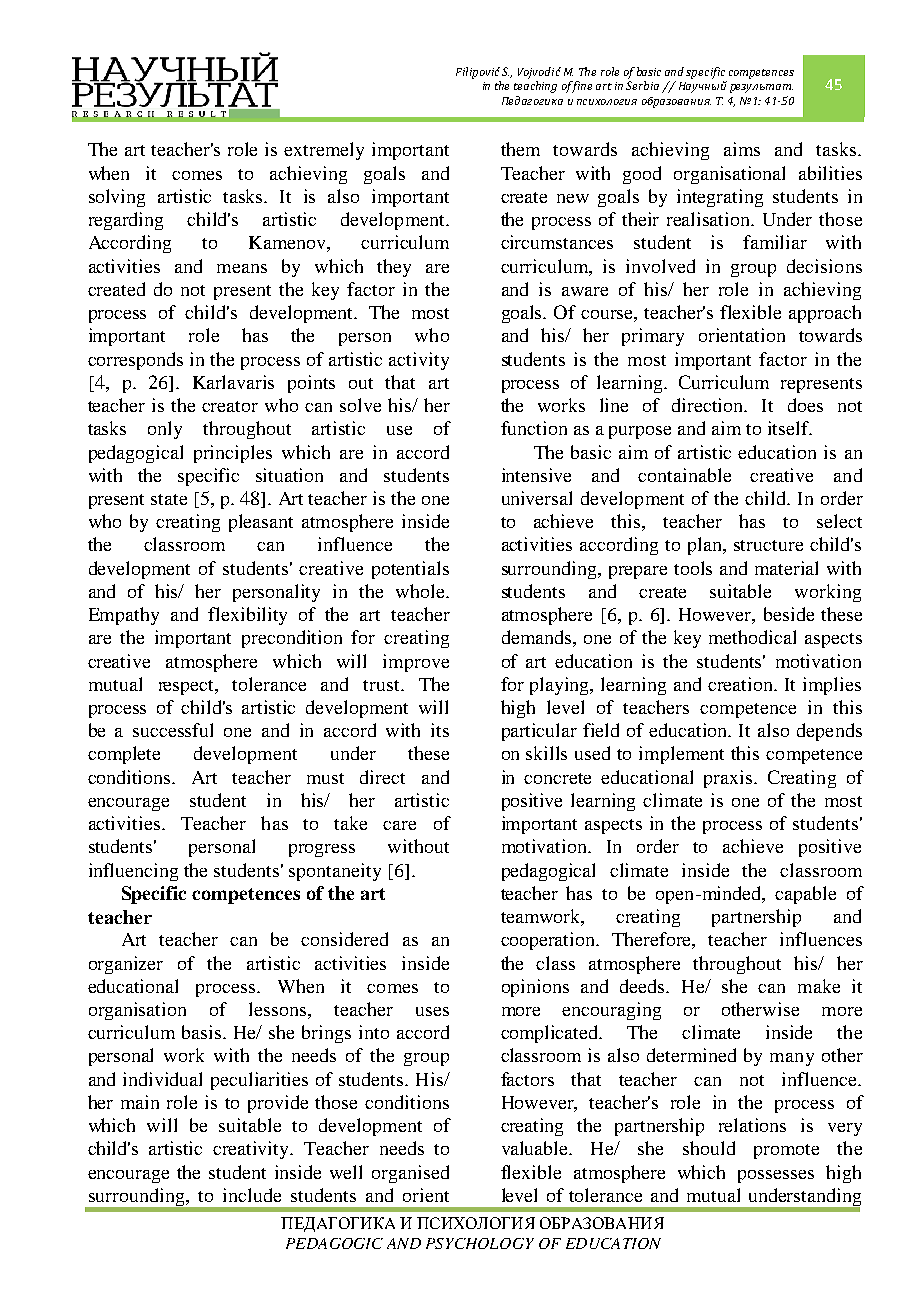 This screenshot has width=924, height=1308. Describe the element at coordinates (261, 523) in the screenshot. I see `pleasant` at that location.
